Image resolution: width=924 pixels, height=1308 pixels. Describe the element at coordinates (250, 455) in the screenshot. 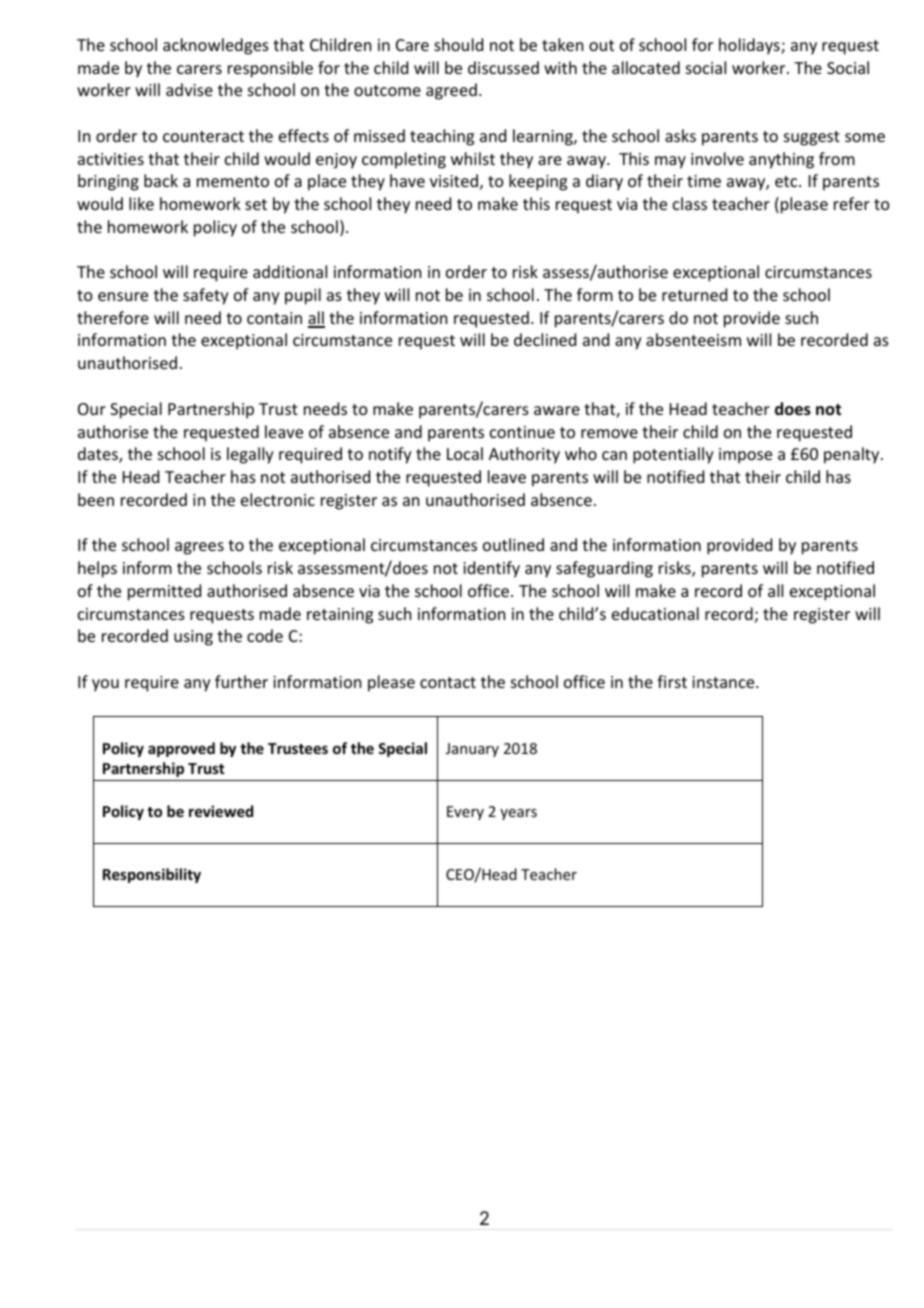

I see `legally` at that location.
